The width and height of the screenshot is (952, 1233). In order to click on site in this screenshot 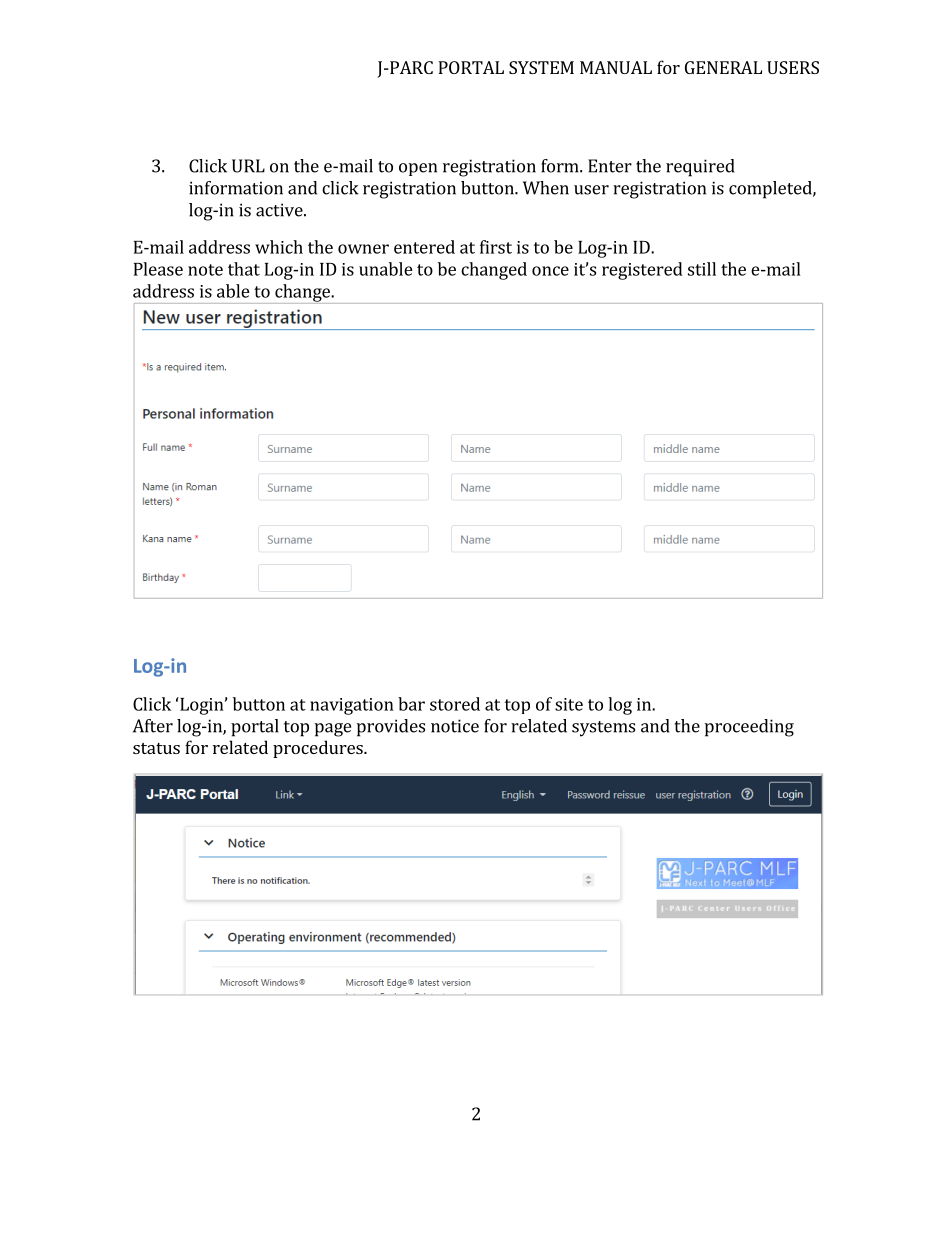, I will do `click(569, 704)`.
